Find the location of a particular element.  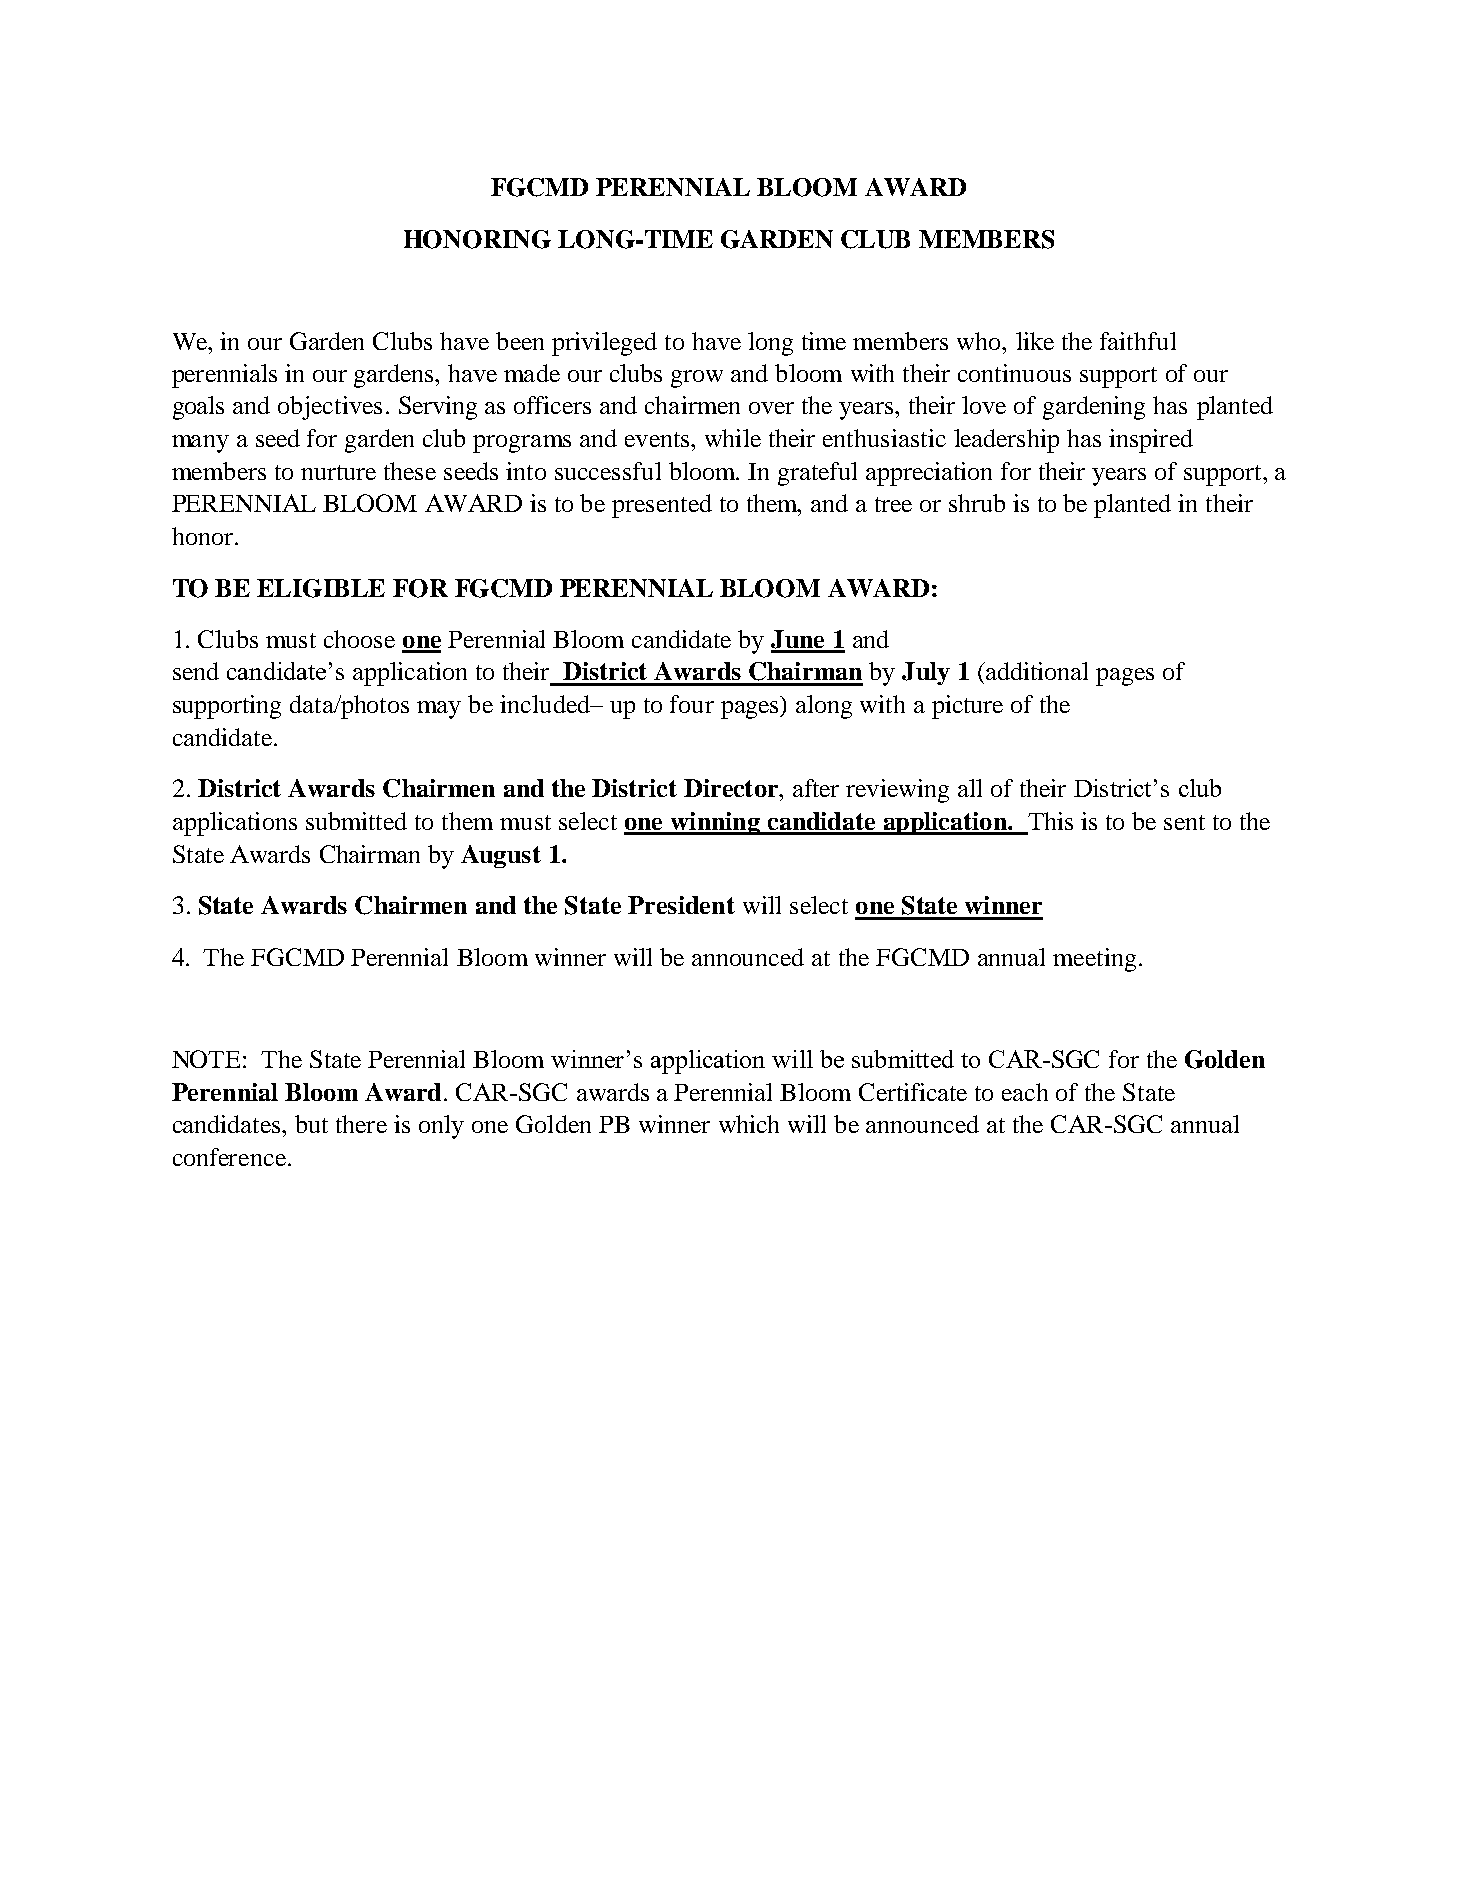

but is located at coordinates (311, 1124).
